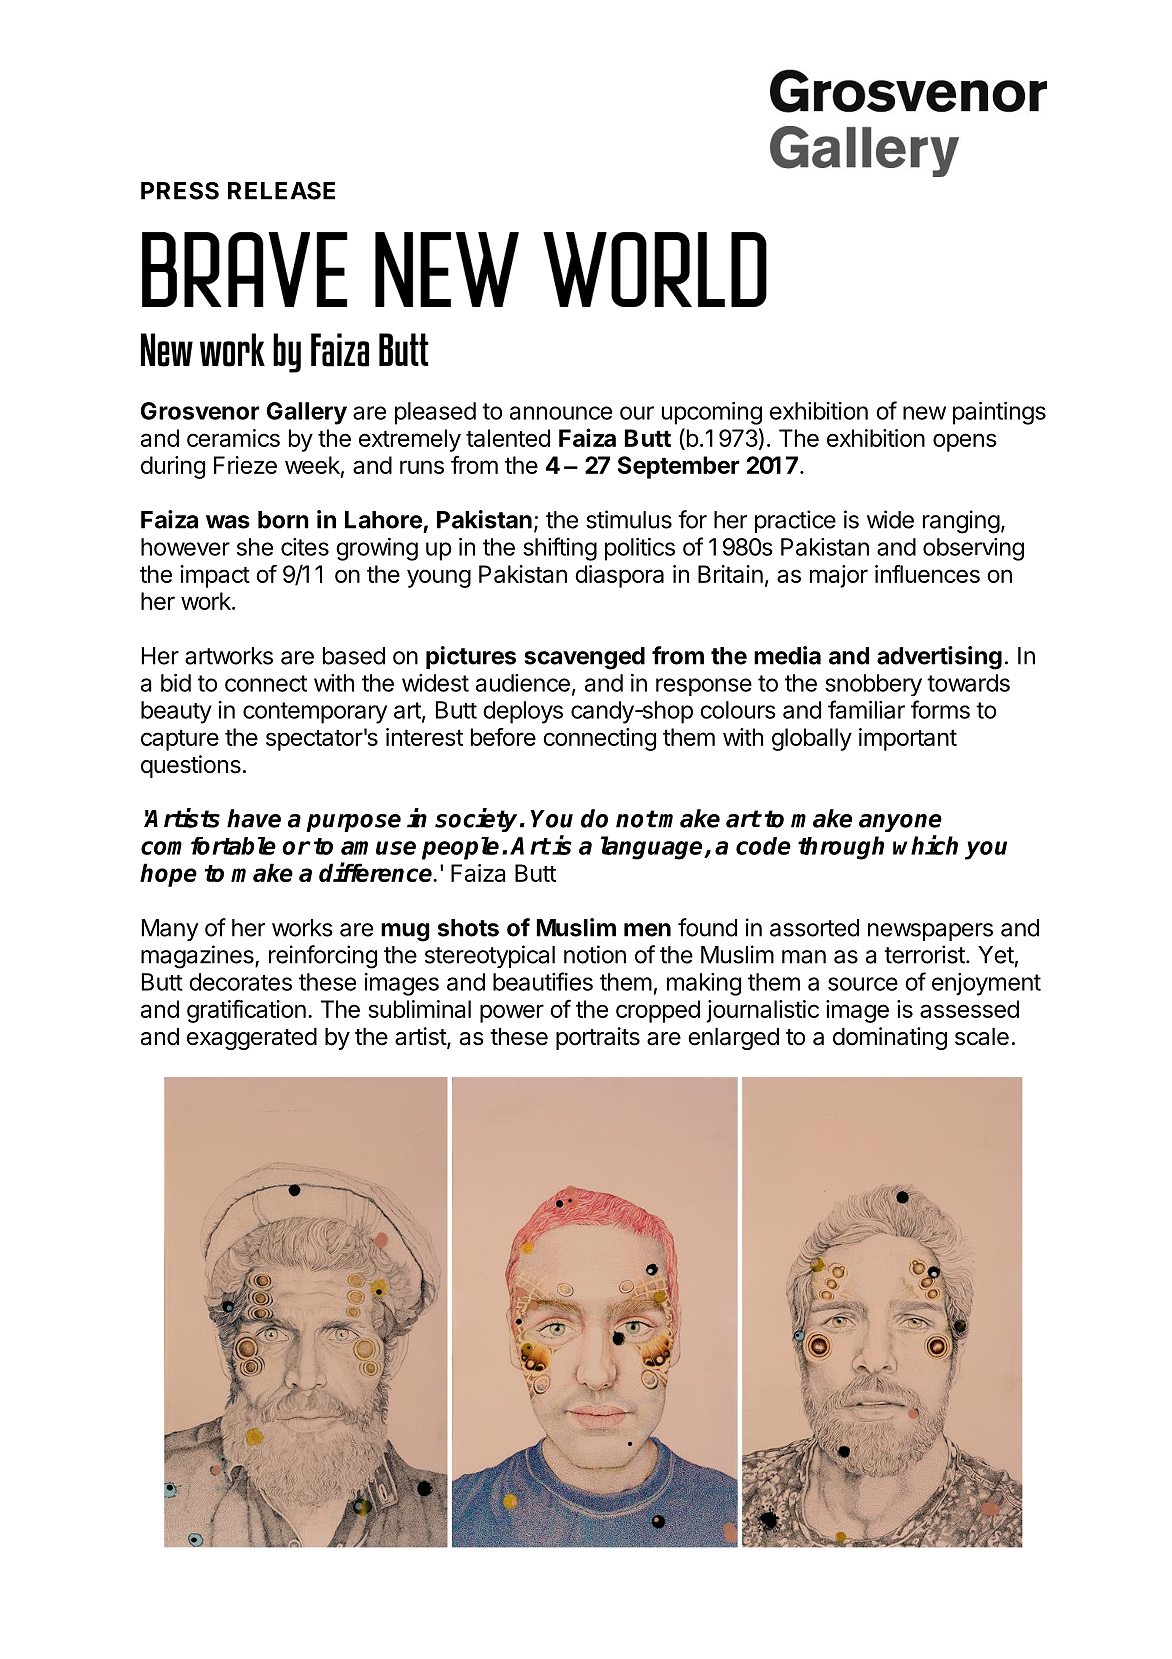 Image resolution: width=1172 pixels, height=1659 pixels. What do you see at coordinates (281, 191) in the screenshot?
I see `RELEASE` at bounding box center [281, 191].
